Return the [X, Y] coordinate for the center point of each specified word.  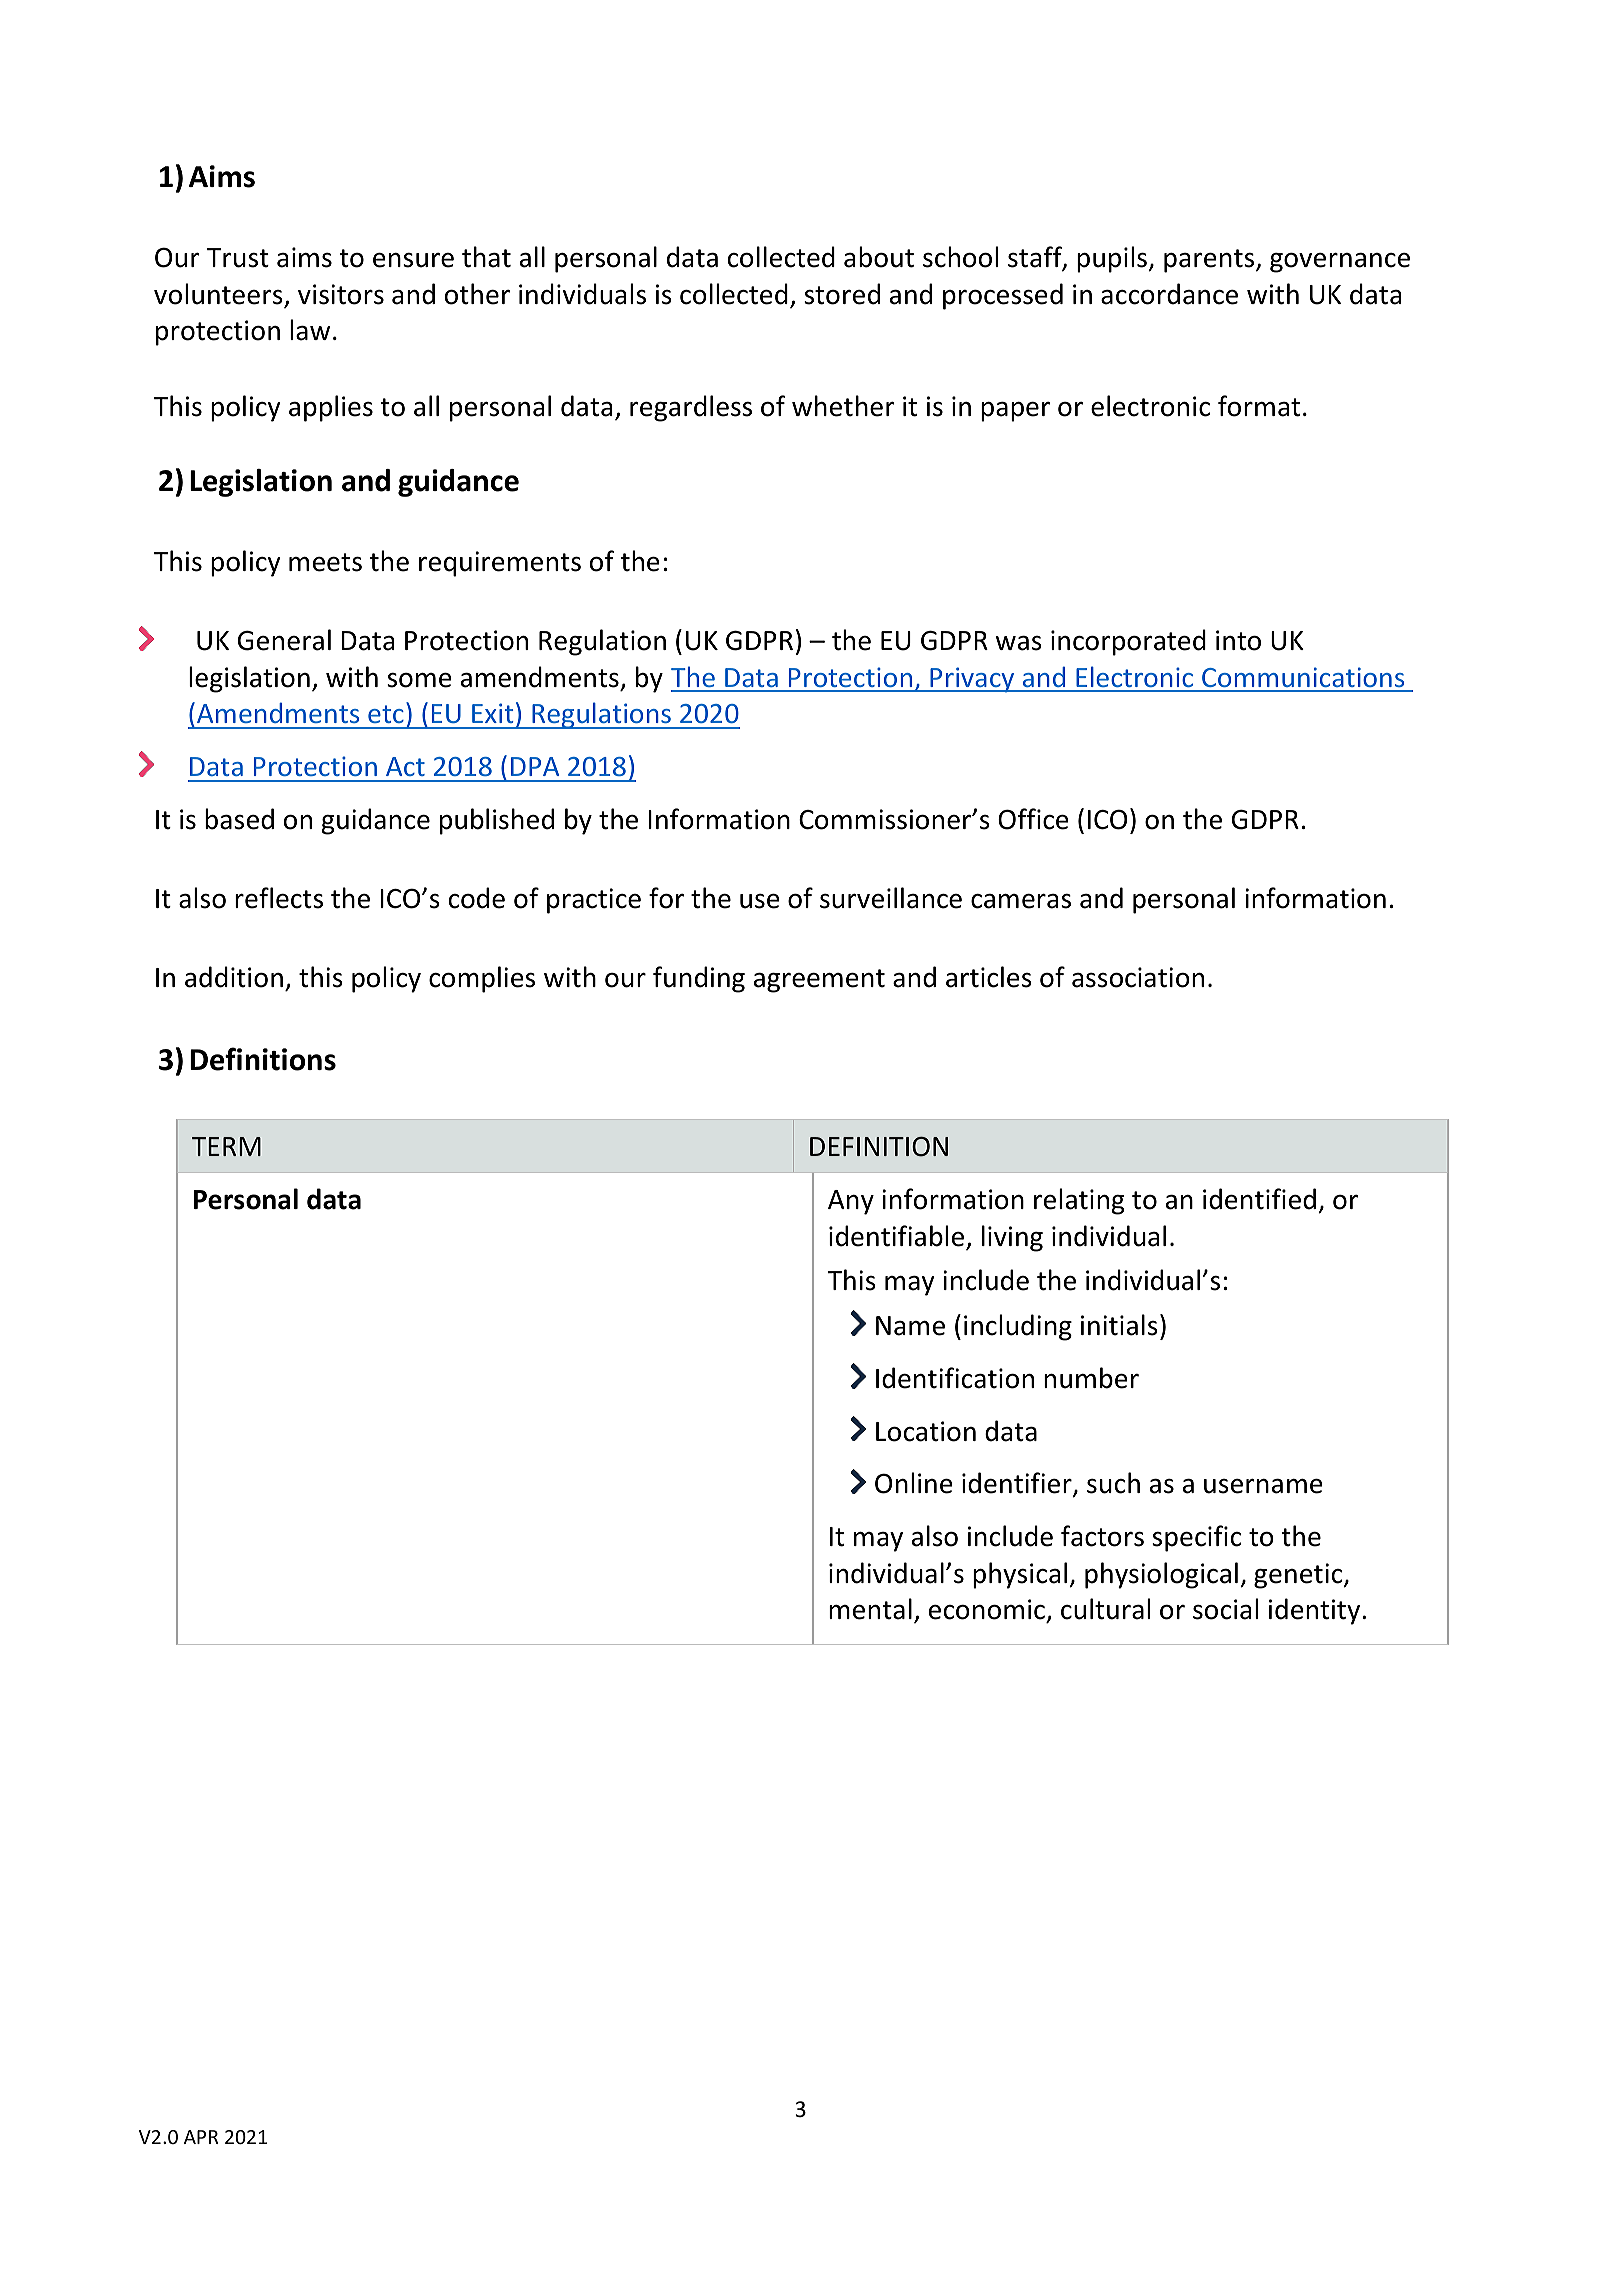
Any [851, 1202]
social [1225, 1609]
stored [842, 294]
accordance [1169, 294]
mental [870, 1609]
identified [1259, 1199]
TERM [226, 1146]
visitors [341, 294]
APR [201, 2137]
